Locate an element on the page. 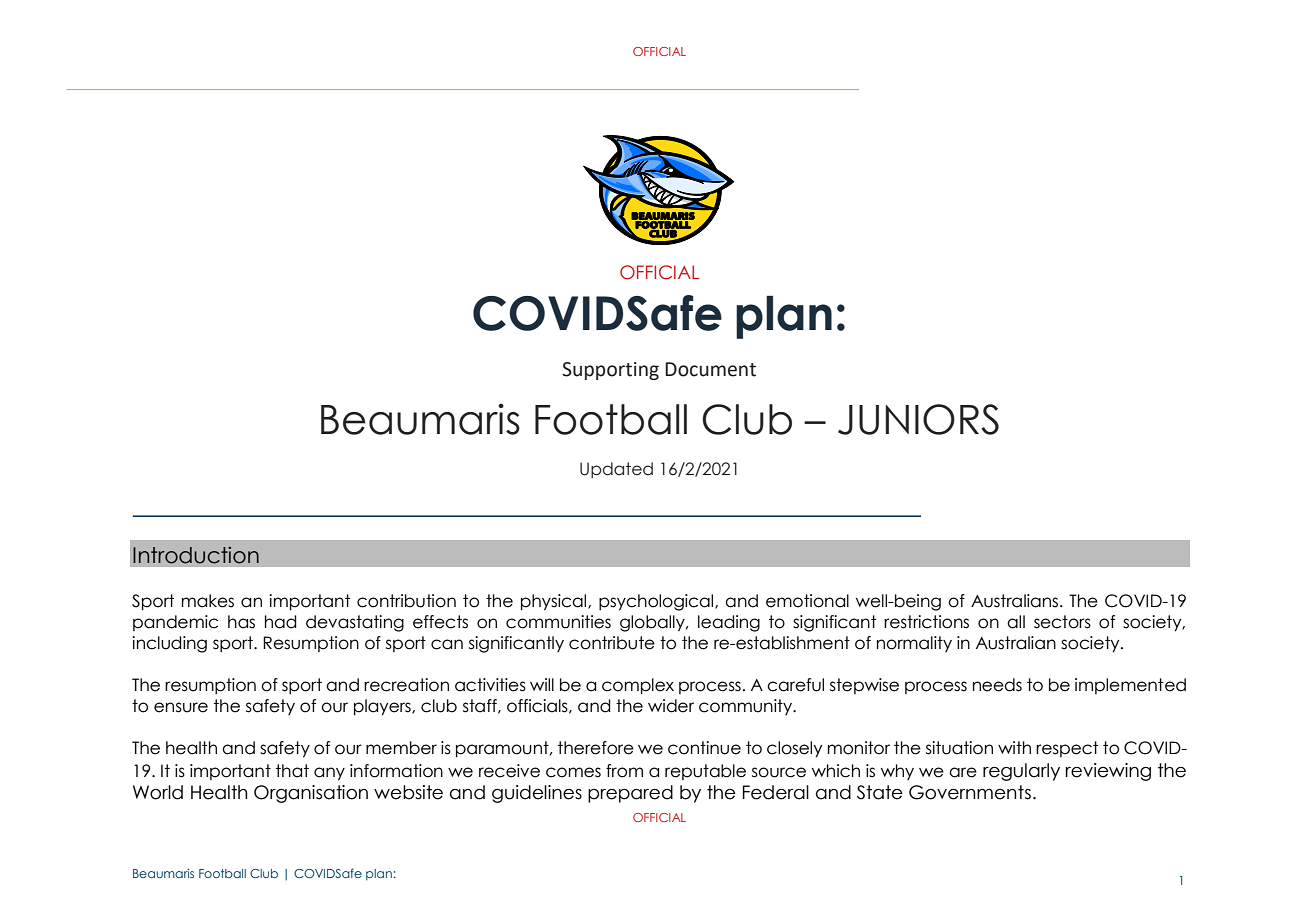 Image resolution: width=1308 pixels, height=924 pixels. that is located at coordinates (292, 771).
